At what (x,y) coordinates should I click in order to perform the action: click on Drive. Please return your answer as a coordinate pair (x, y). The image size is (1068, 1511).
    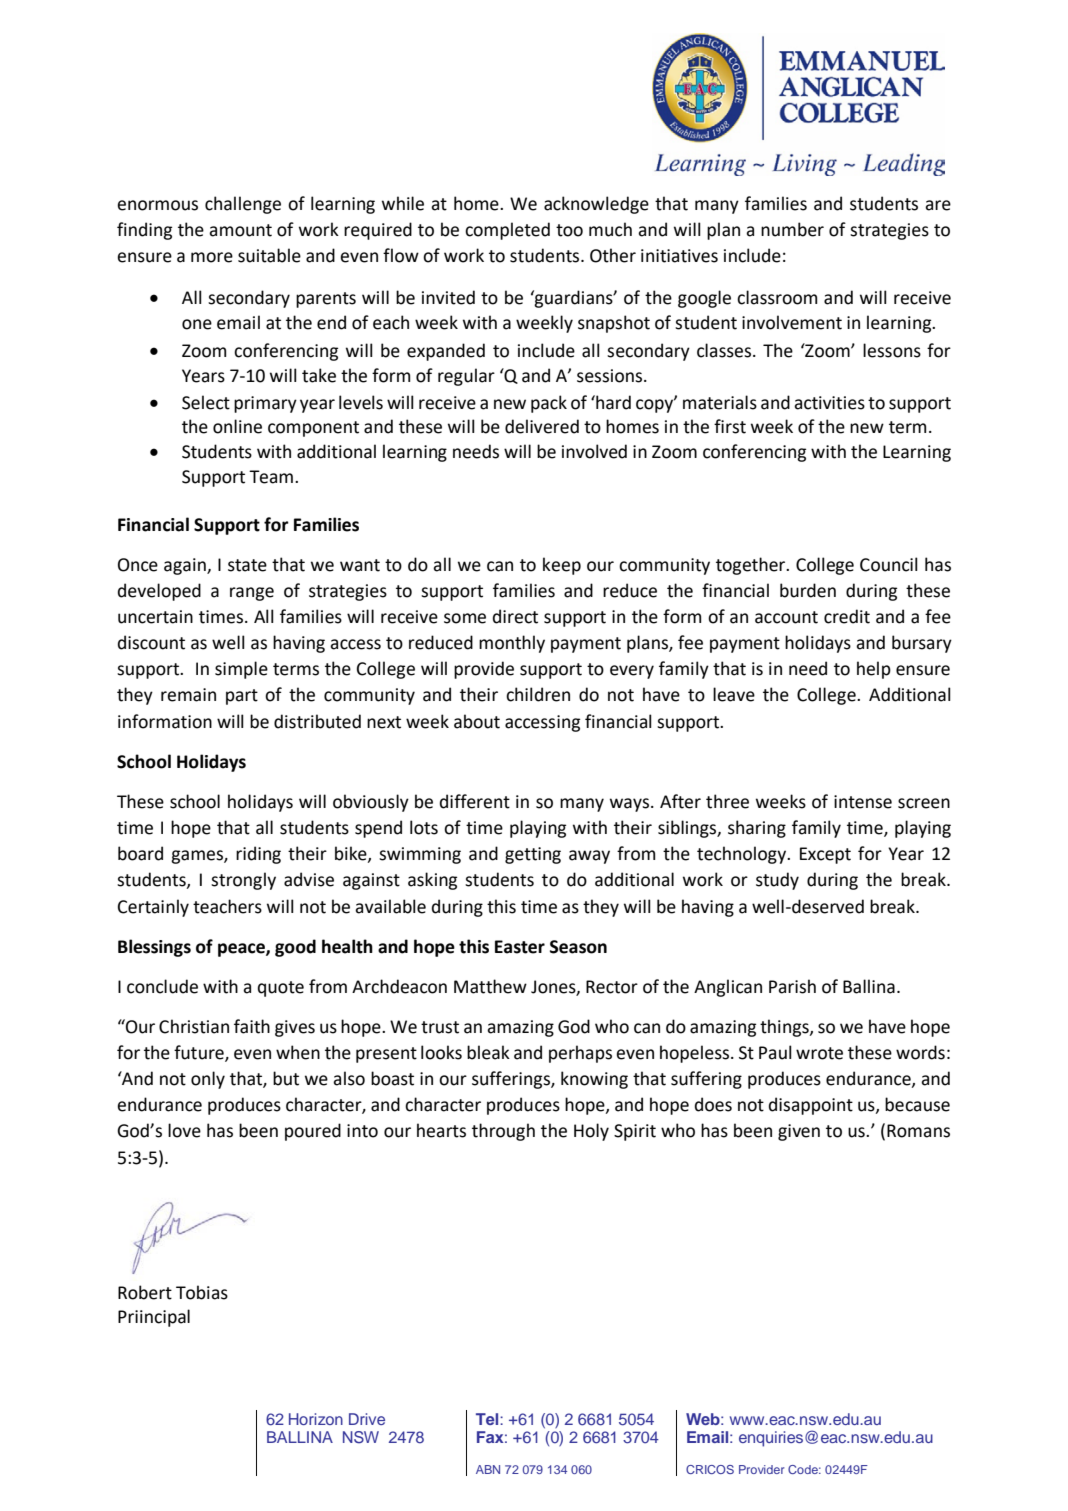
    Looking at the image, I should click on (367, 1419).
